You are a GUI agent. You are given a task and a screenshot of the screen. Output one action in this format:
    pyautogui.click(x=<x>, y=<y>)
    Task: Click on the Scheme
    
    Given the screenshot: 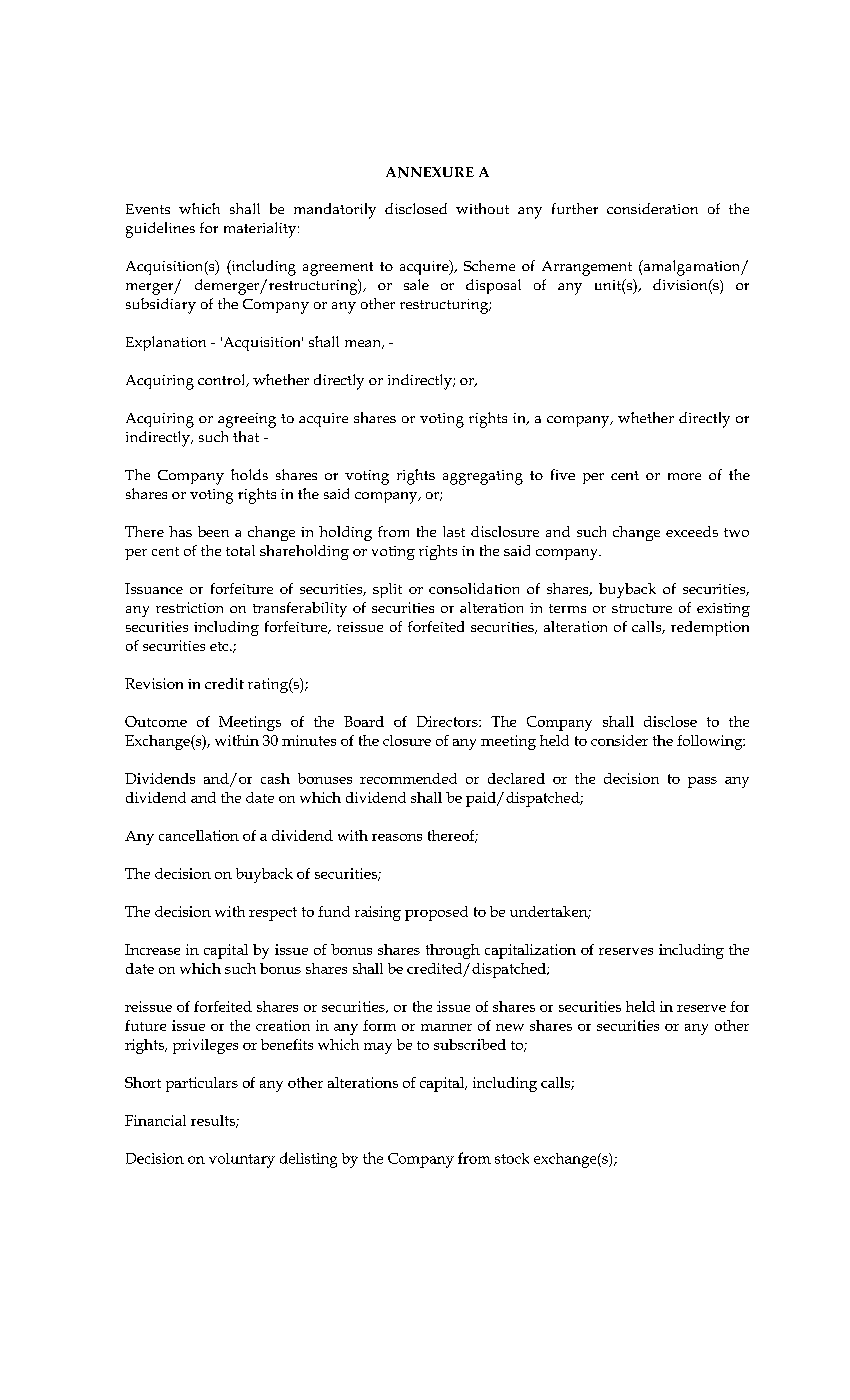 What is the action you would take?
    pyautogui.click(x=489, y=265)
